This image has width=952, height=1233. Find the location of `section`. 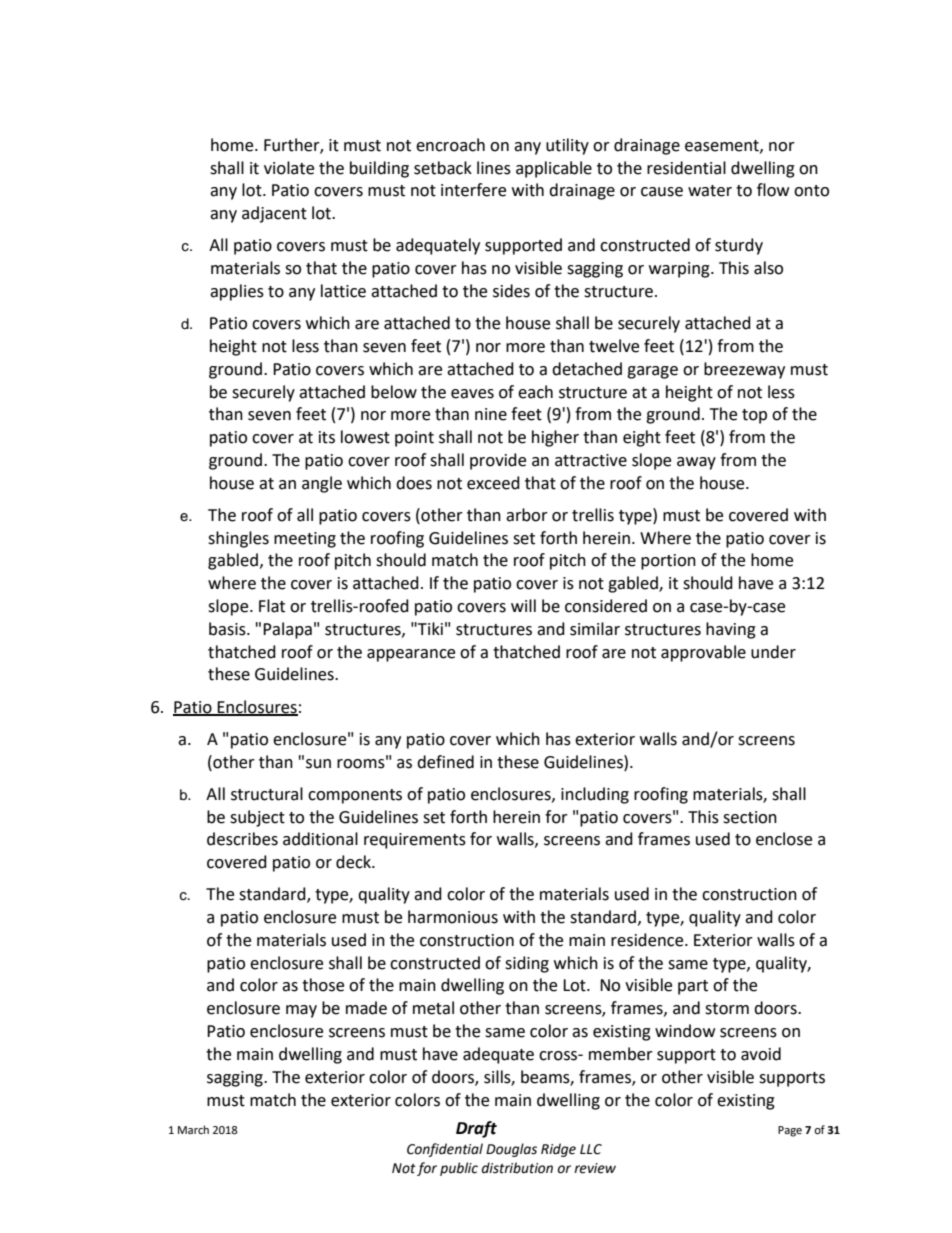

section is located at coordinates (750, 817).
